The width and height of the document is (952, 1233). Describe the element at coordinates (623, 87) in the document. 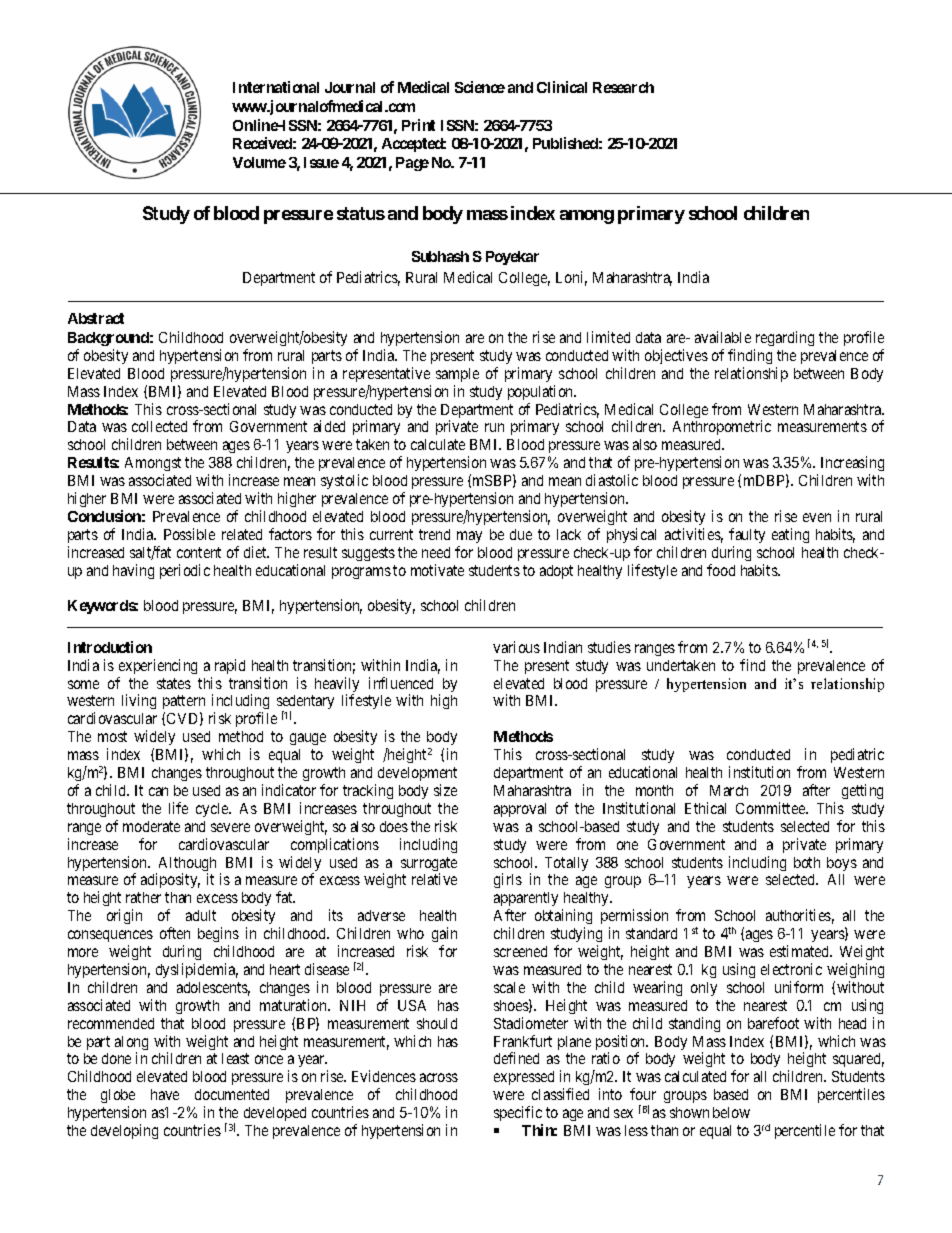

I see `Research` at that location.
